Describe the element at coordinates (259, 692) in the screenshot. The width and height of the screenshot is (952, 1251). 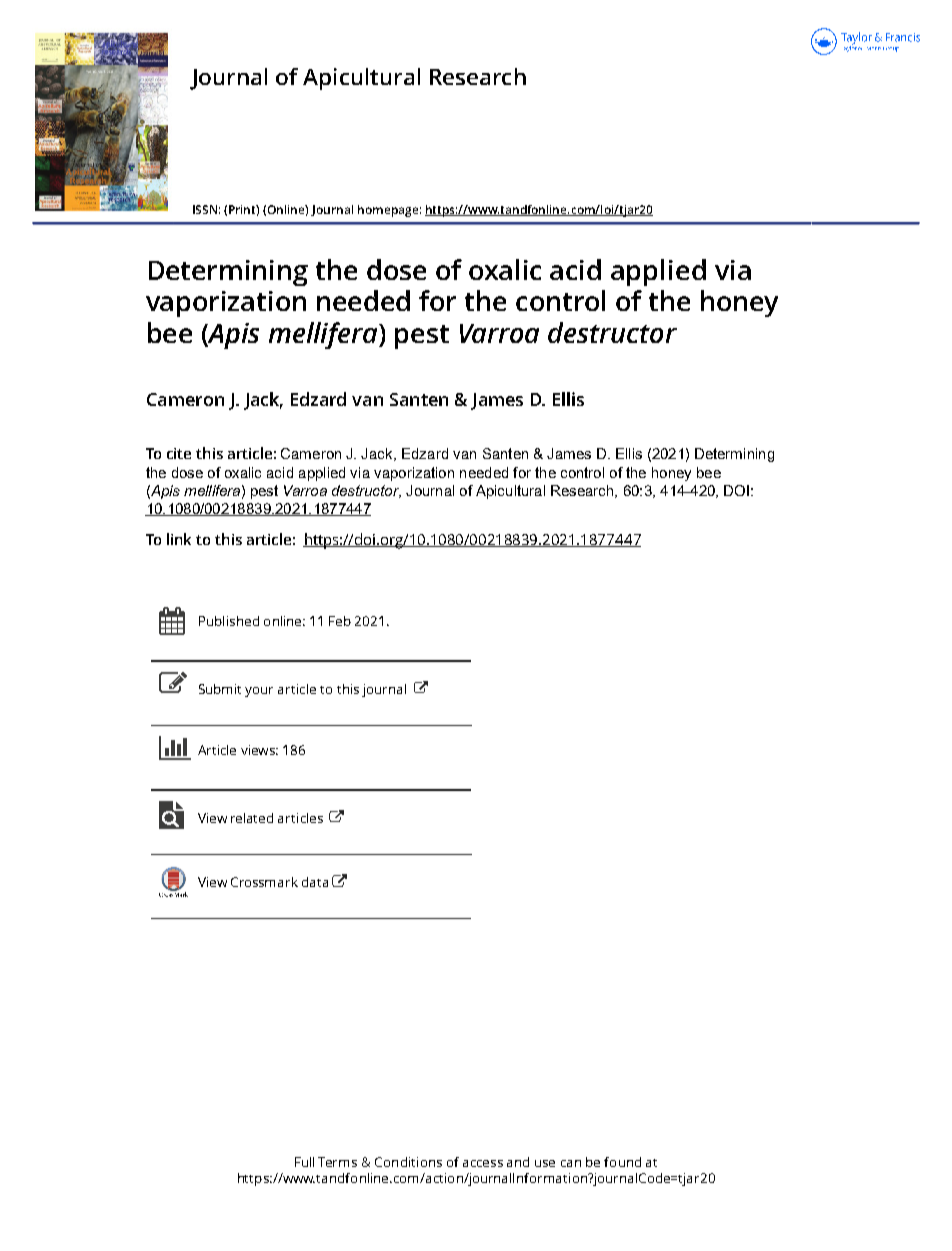
I see `your` at that location.
